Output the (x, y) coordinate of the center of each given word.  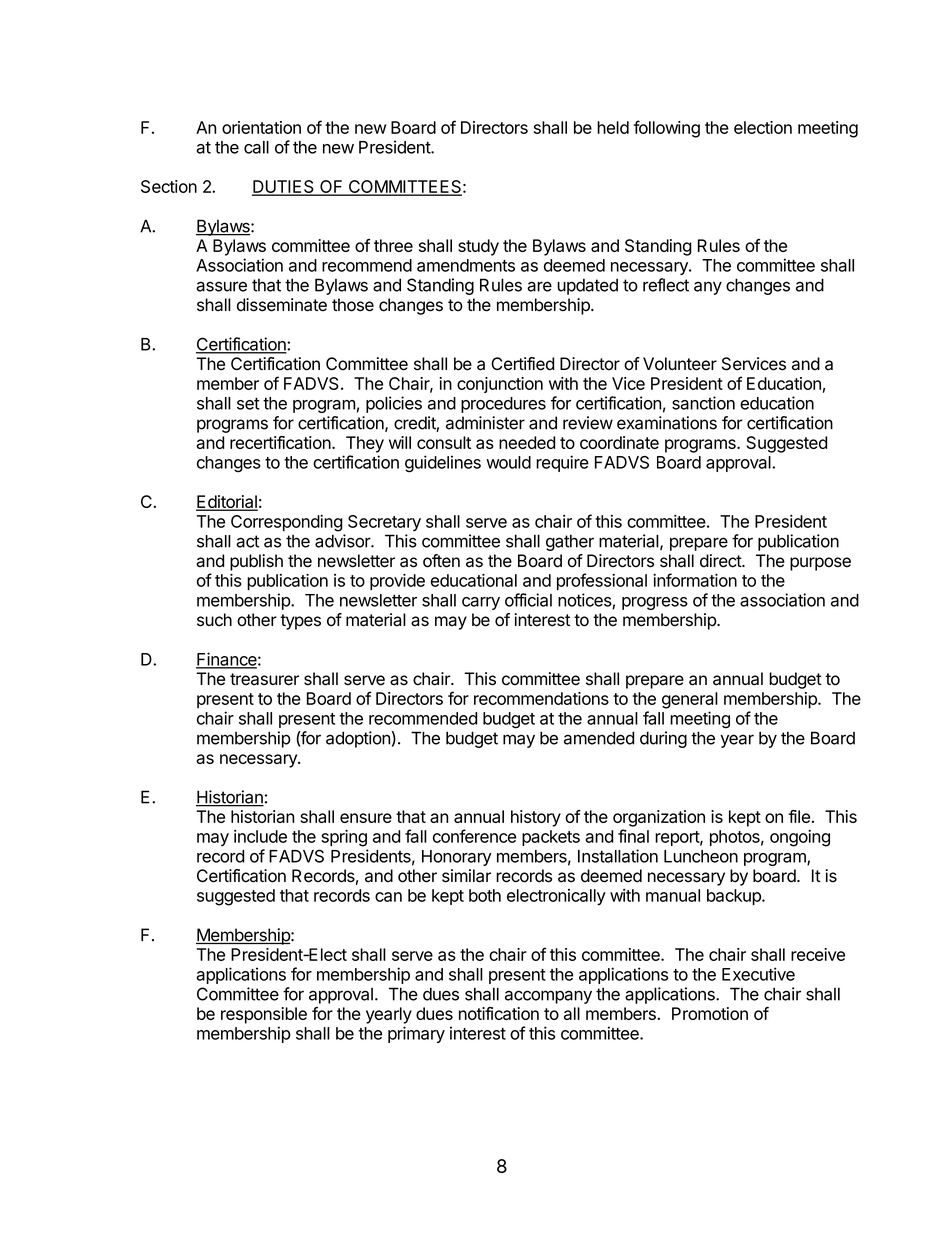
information (695, 580)
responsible (264, 1015)
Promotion (710, 1013)
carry (481, 603)
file (799, 816)
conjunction (500, 385)
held (613, 127)
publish (256, 562)
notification (499, 1013)
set (248, 403)
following (667, 129)
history (536, 818)
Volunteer (680, 364)
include (260, 836)
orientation (261, 127)
